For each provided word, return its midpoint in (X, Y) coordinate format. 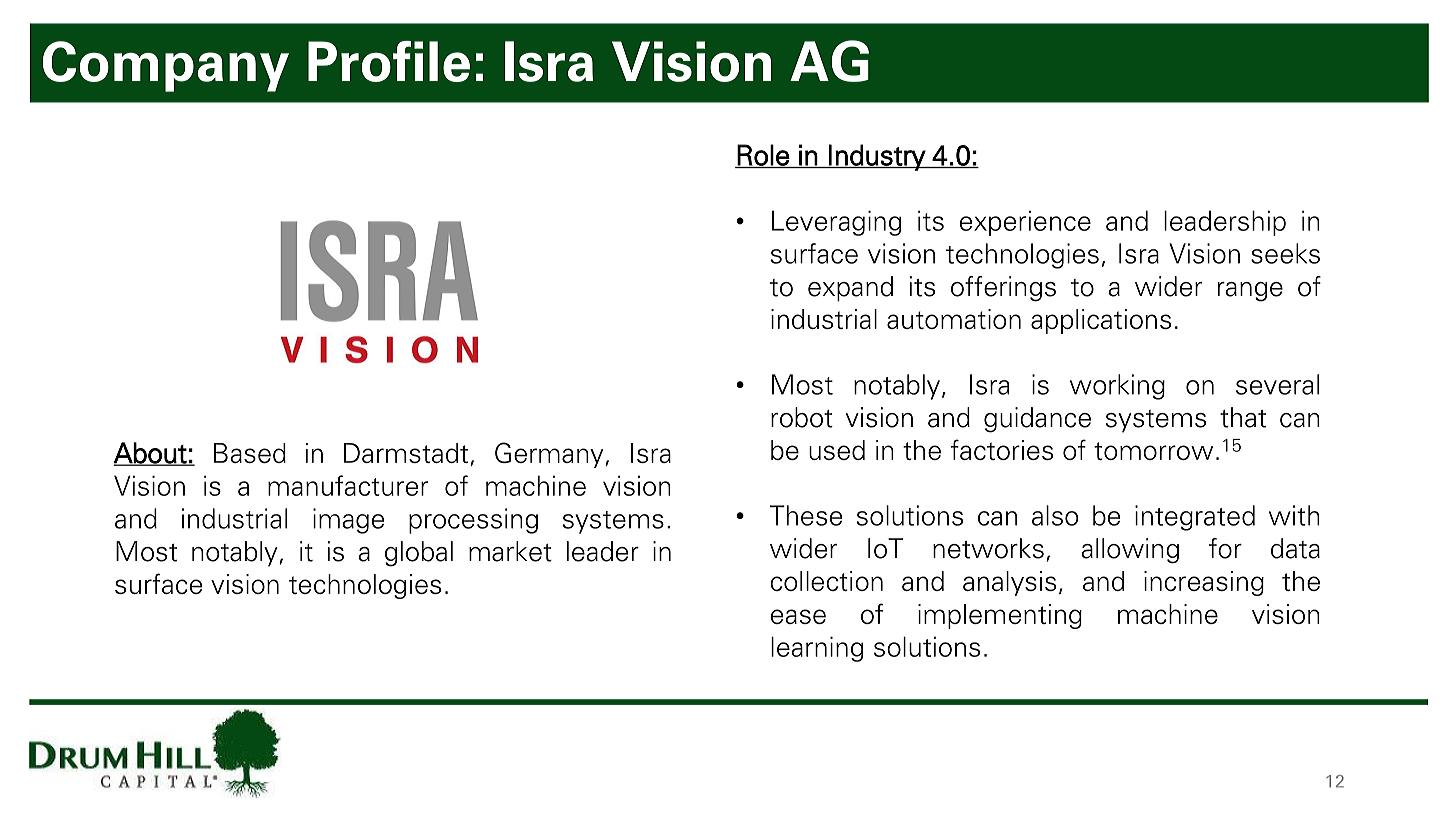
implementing (1000, 616)
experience (1025, 223)
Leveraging (836, 223)
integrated (1195, 518)
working (1117, 387)
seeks (1285, 253)
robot (802, 417)
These (806, 515)
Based (250, 453)
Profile (389, 61)
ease (798, 616)
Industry (877, 157)
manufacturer (348, 485)
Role (763, 156)
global (419, 554)
